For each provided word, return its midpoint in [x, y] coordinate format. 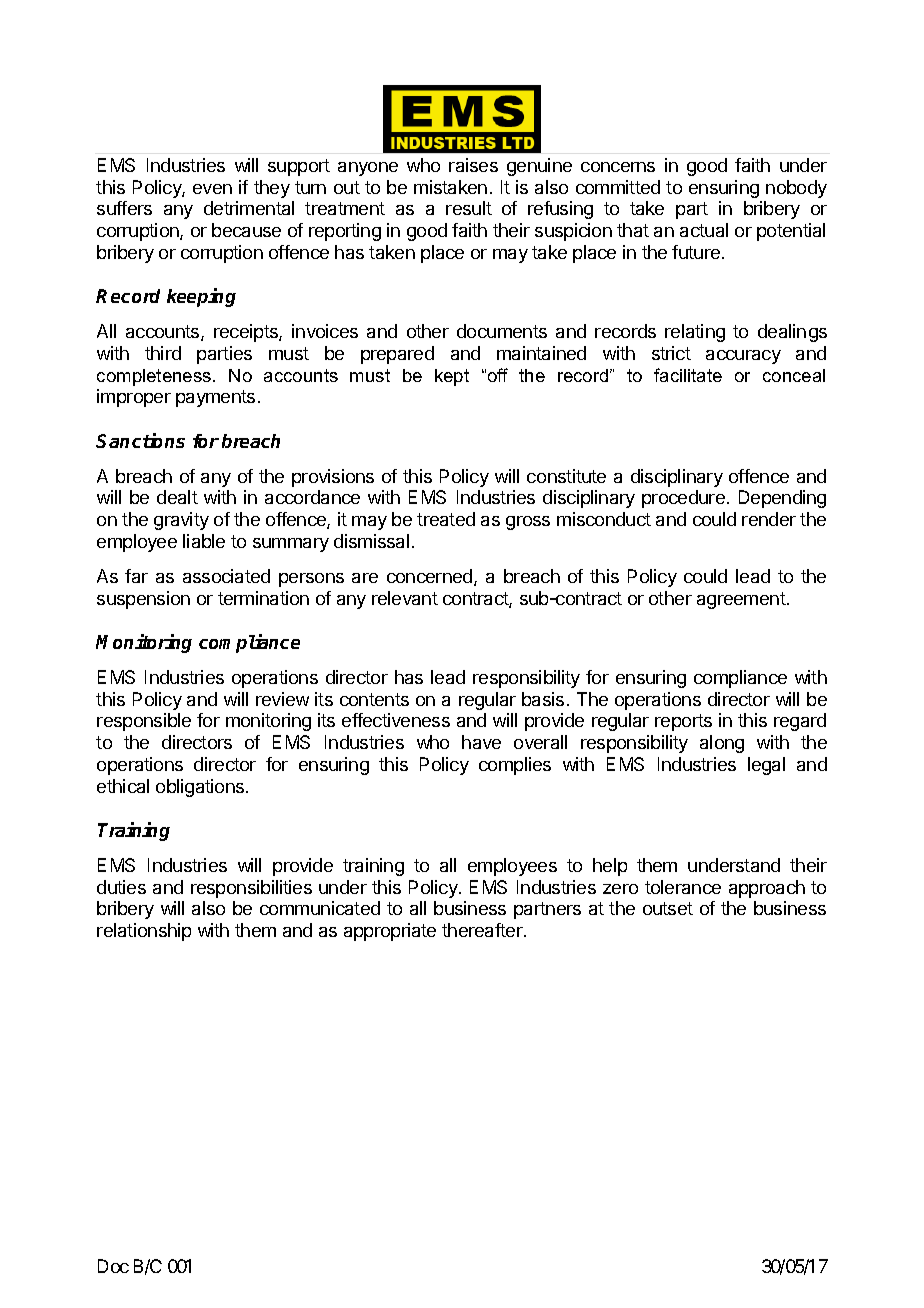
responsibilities [251, 889]
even [212, 189]
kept [452, 377]
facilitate [688, 375]
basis [543, 699]
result [469, 208]
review [282, 699]
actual [704, 230]
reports [683, 722]
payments [215, 398]
